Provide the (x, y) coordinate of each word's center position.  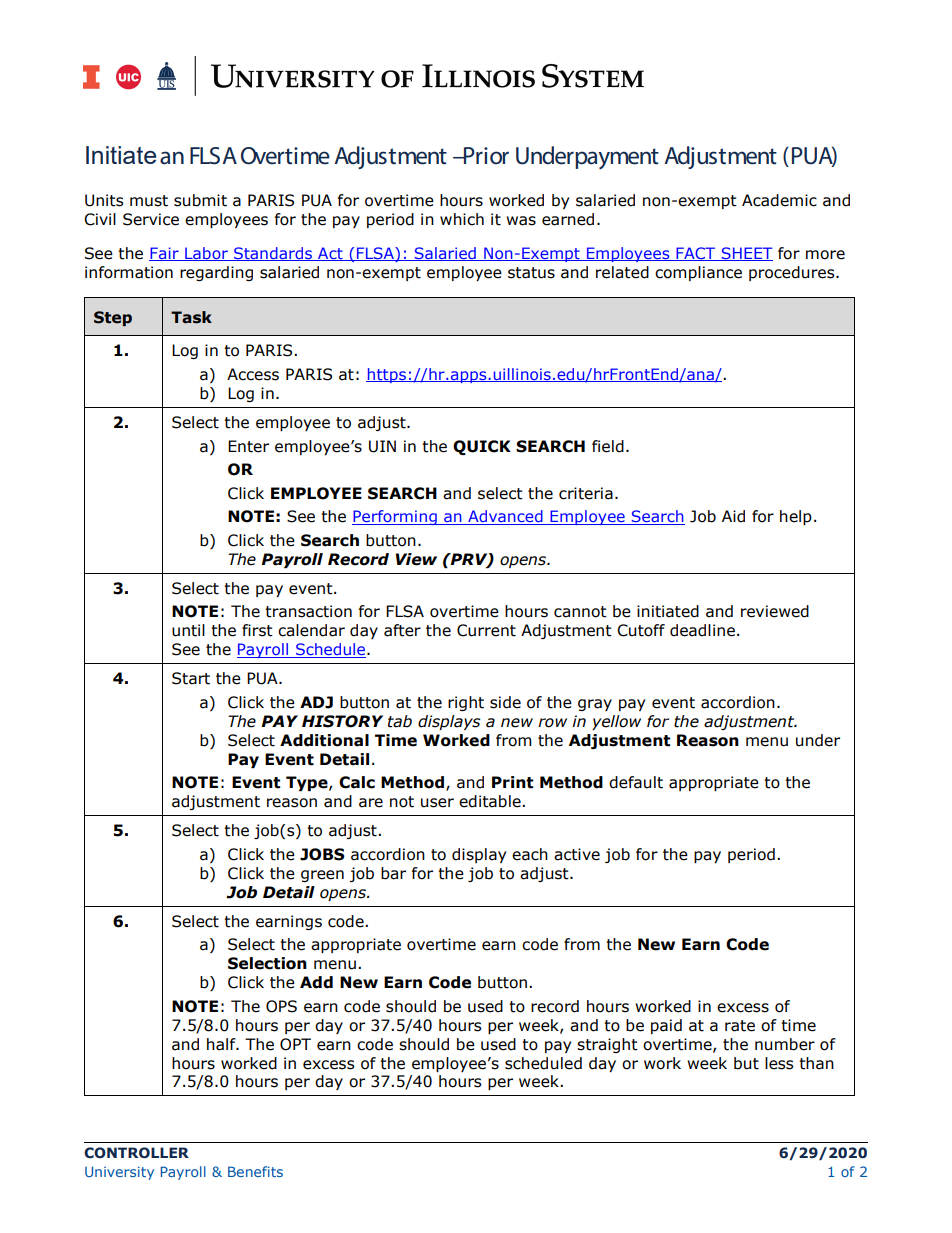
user (437, 803)
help (796, 517)
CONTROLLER (136, 1152)
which (462, 219)
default (636, 782)
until (188, 630)
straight (607, 1045)
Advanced (505, 517)
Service (151, 219)
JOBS (322, 854)
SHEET (746, 254)
